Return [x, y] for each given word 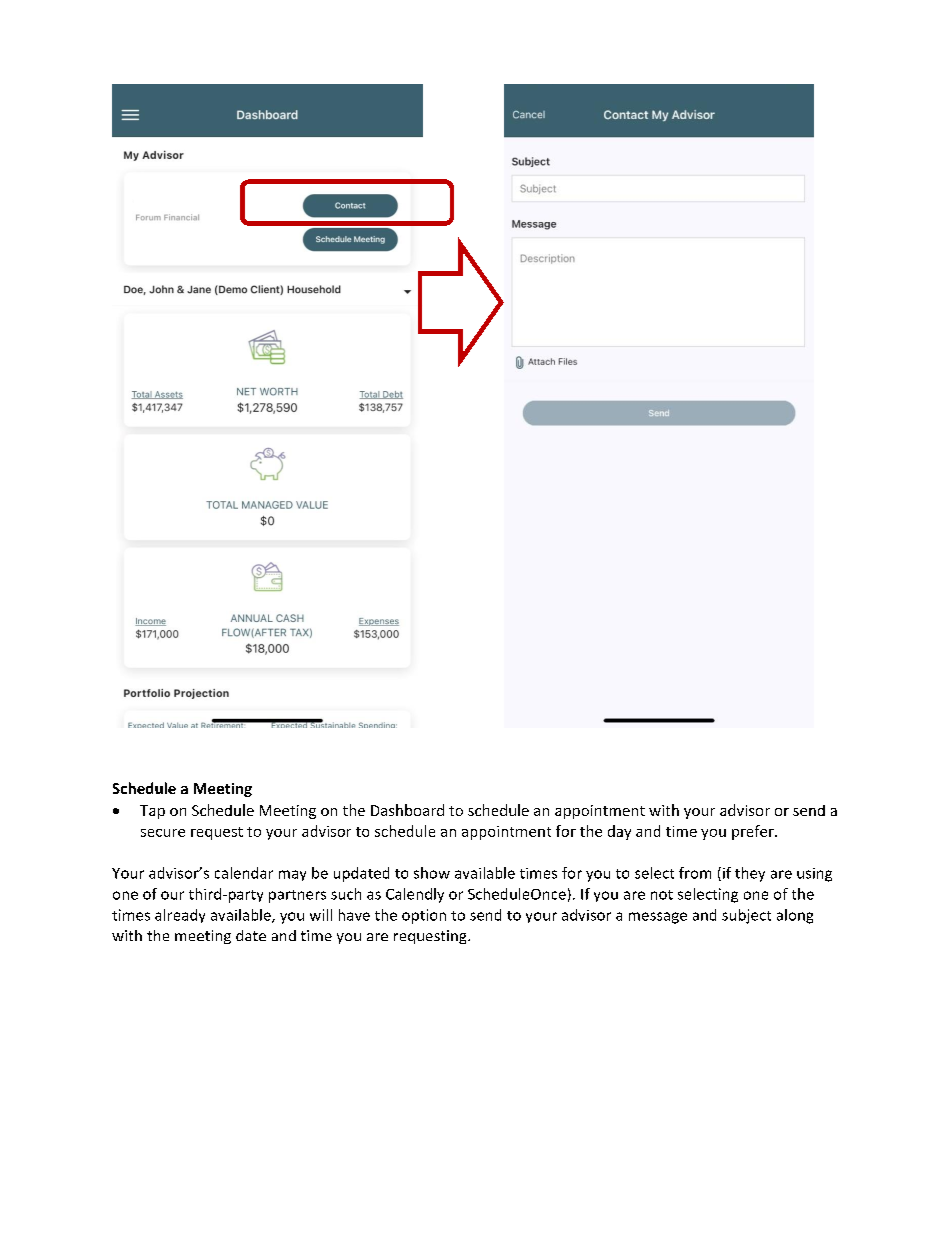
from [695, 873]
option [424, 916]
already [180, 916]
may [292, 875]
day [619, 832]
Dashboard [407, 810]
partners [297, 896]
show [432, 873]
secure [163, 833]
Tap [152, 812]
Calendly [415, 895]
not [662, 895]
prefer [754, 832]
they [750, 874]
